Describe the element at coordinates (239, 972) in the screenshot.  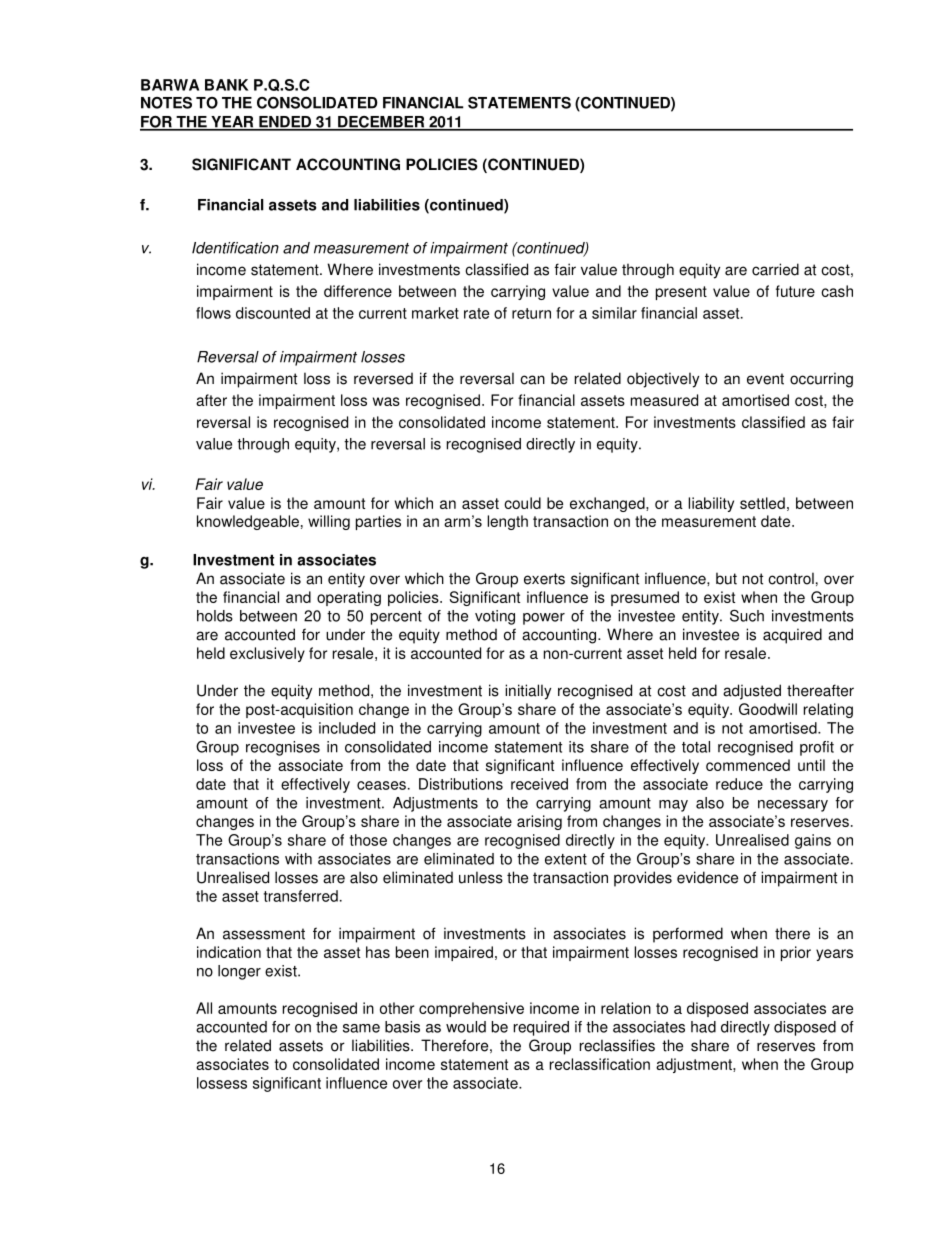
I see `longer` at that location.
